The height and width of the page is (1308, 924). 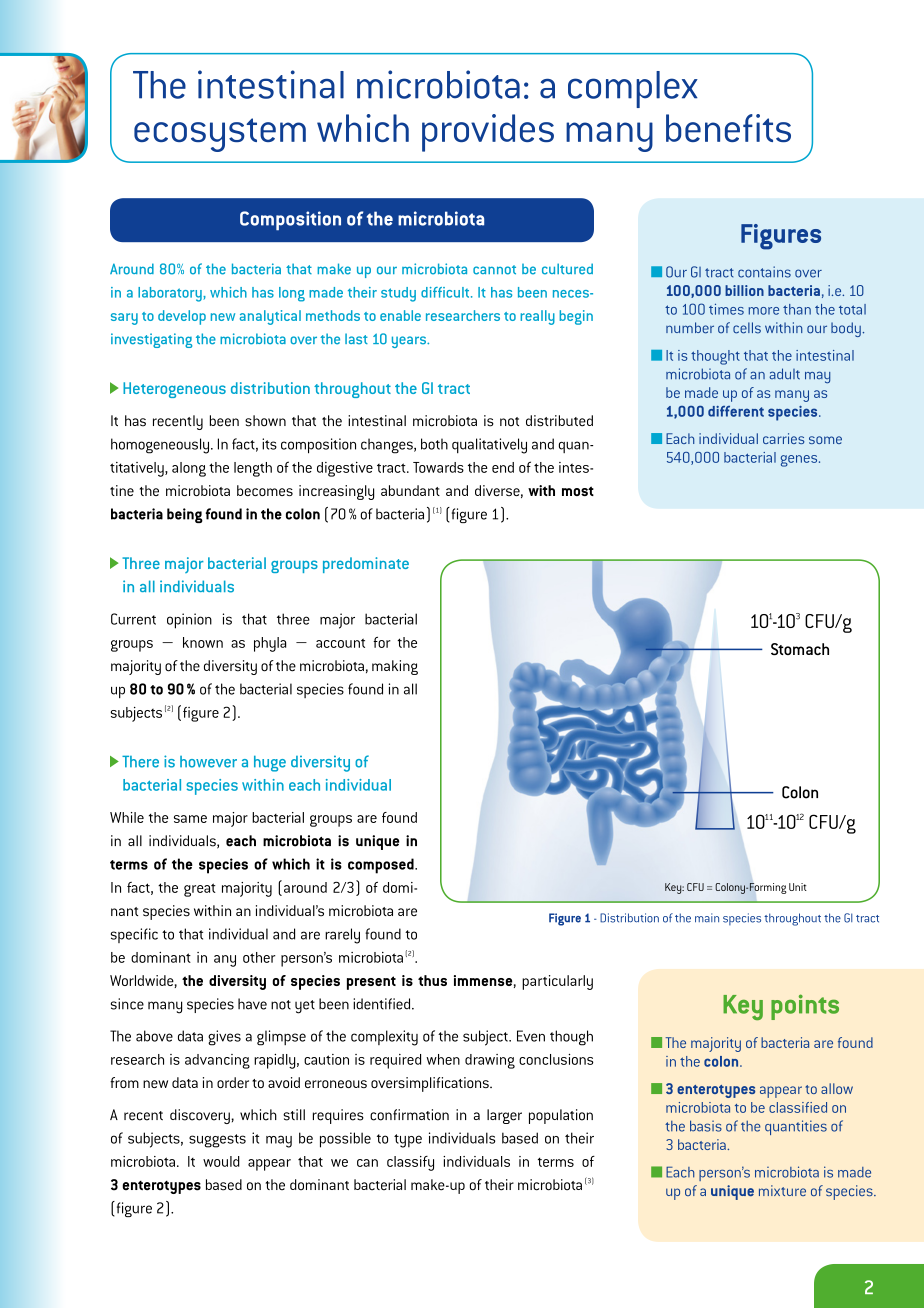 I want to click on would, so click(x=221, y=1161).
